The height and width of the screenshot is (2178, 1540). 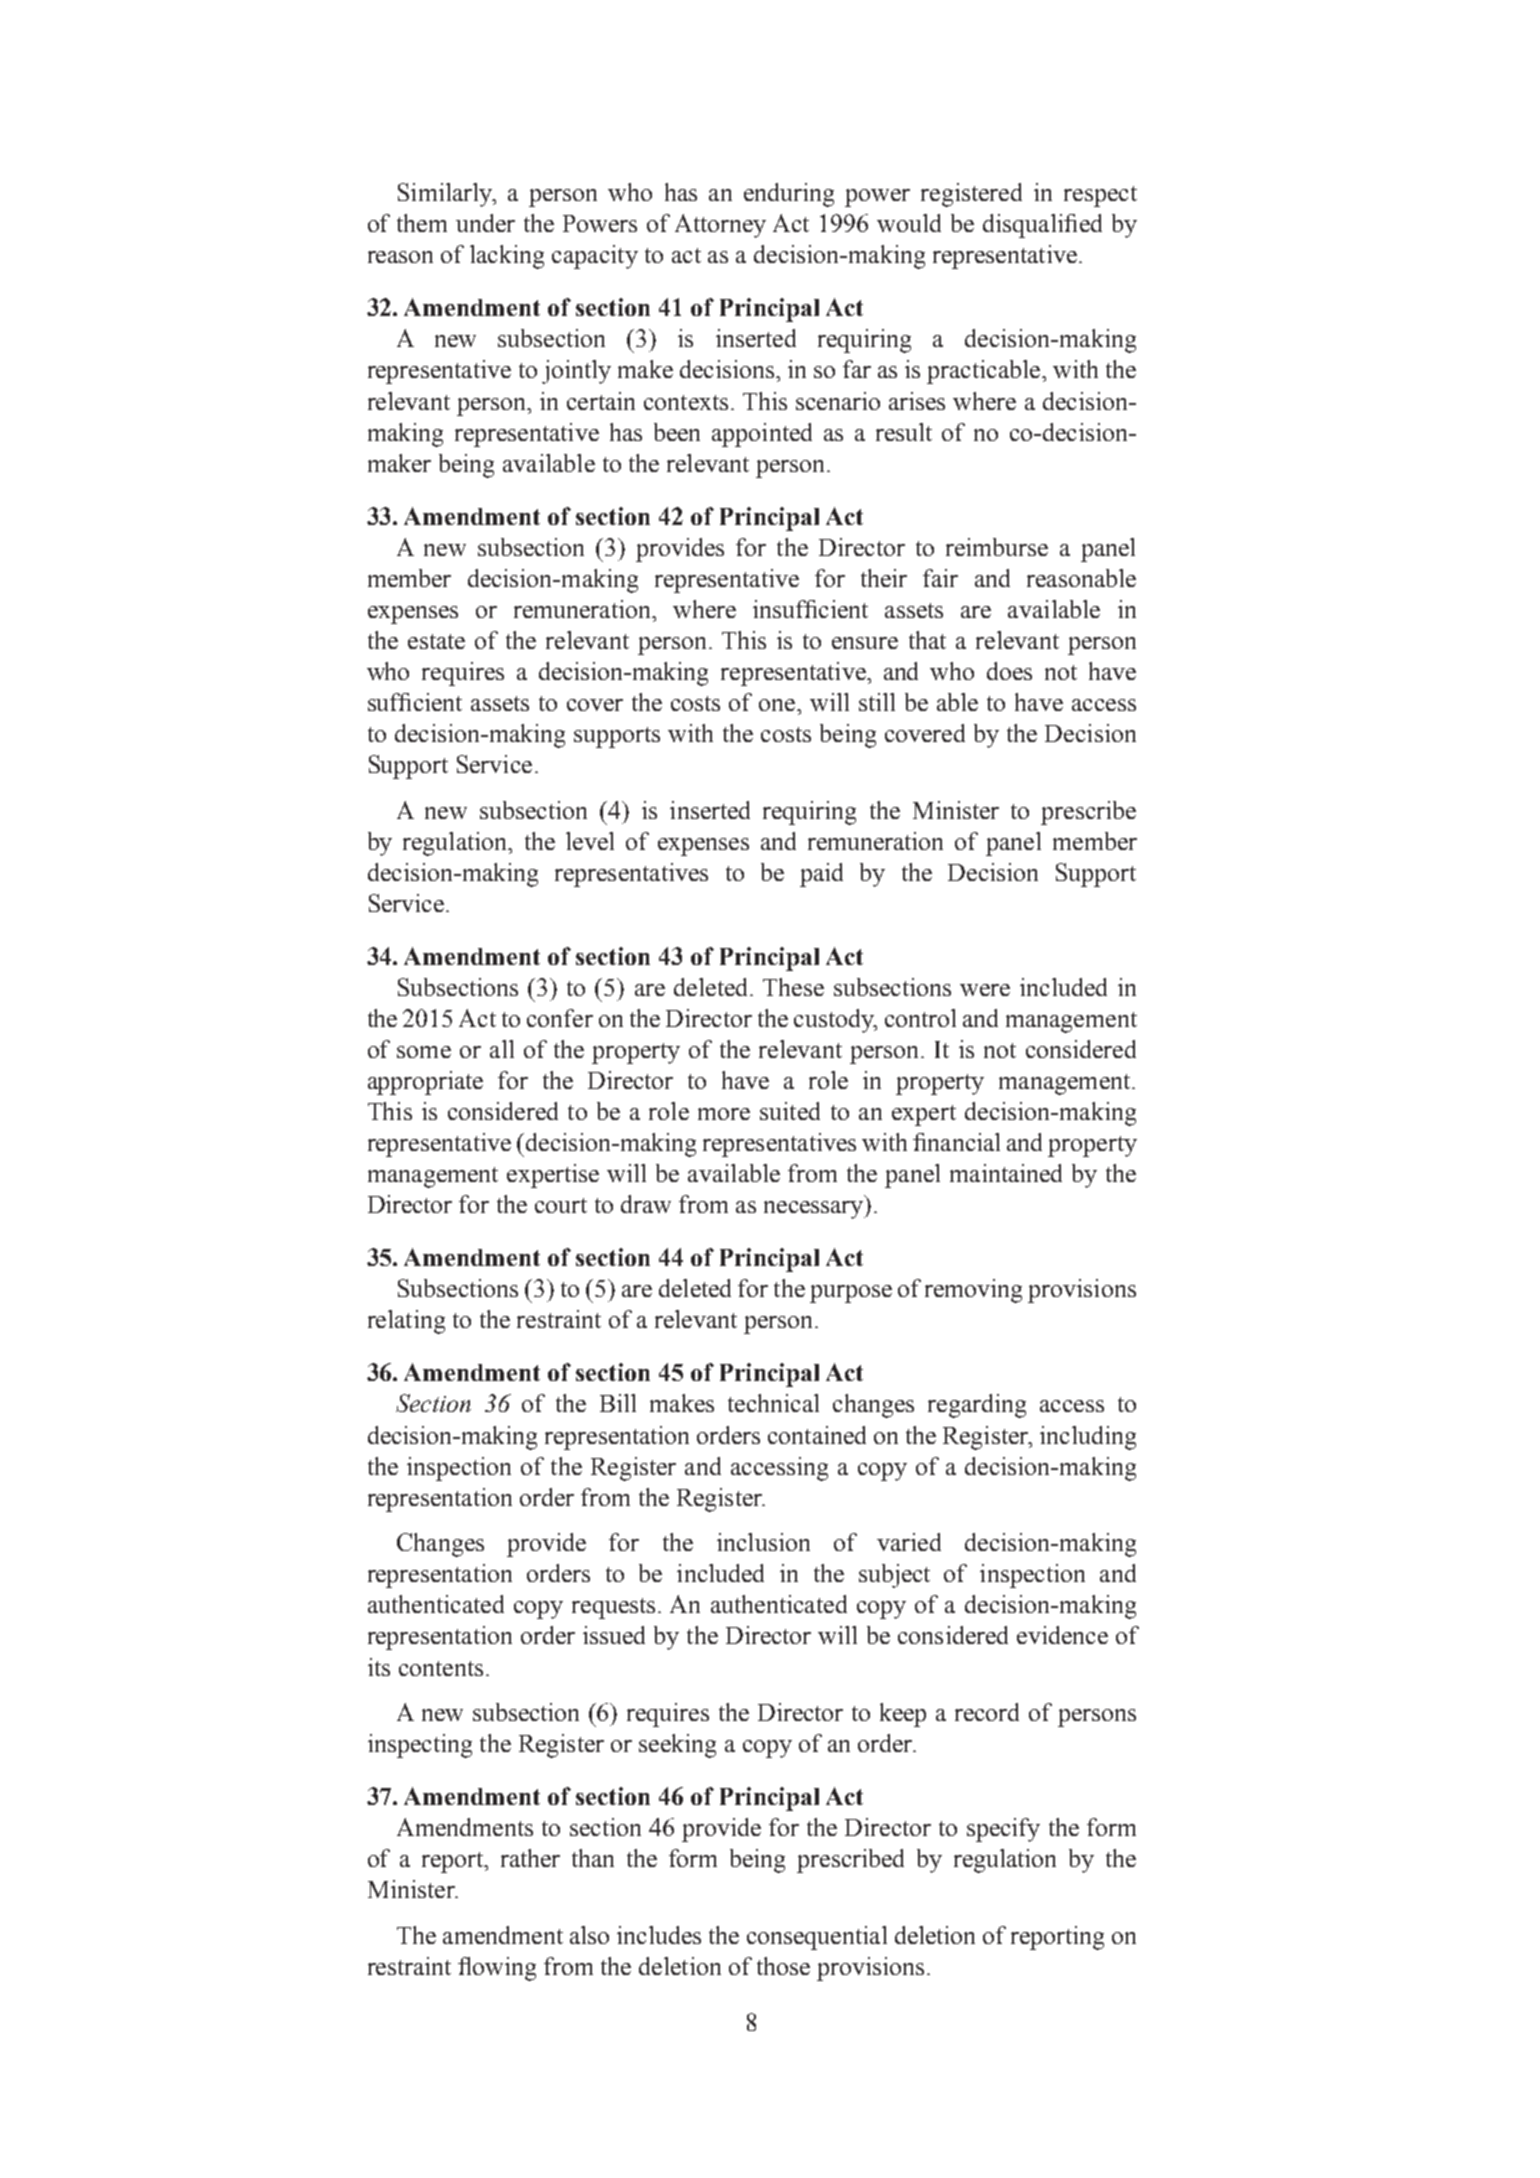 What do you see at coordinates (485, 223) in the screenshot?
I see `under` at bounding box center [485, 223].
